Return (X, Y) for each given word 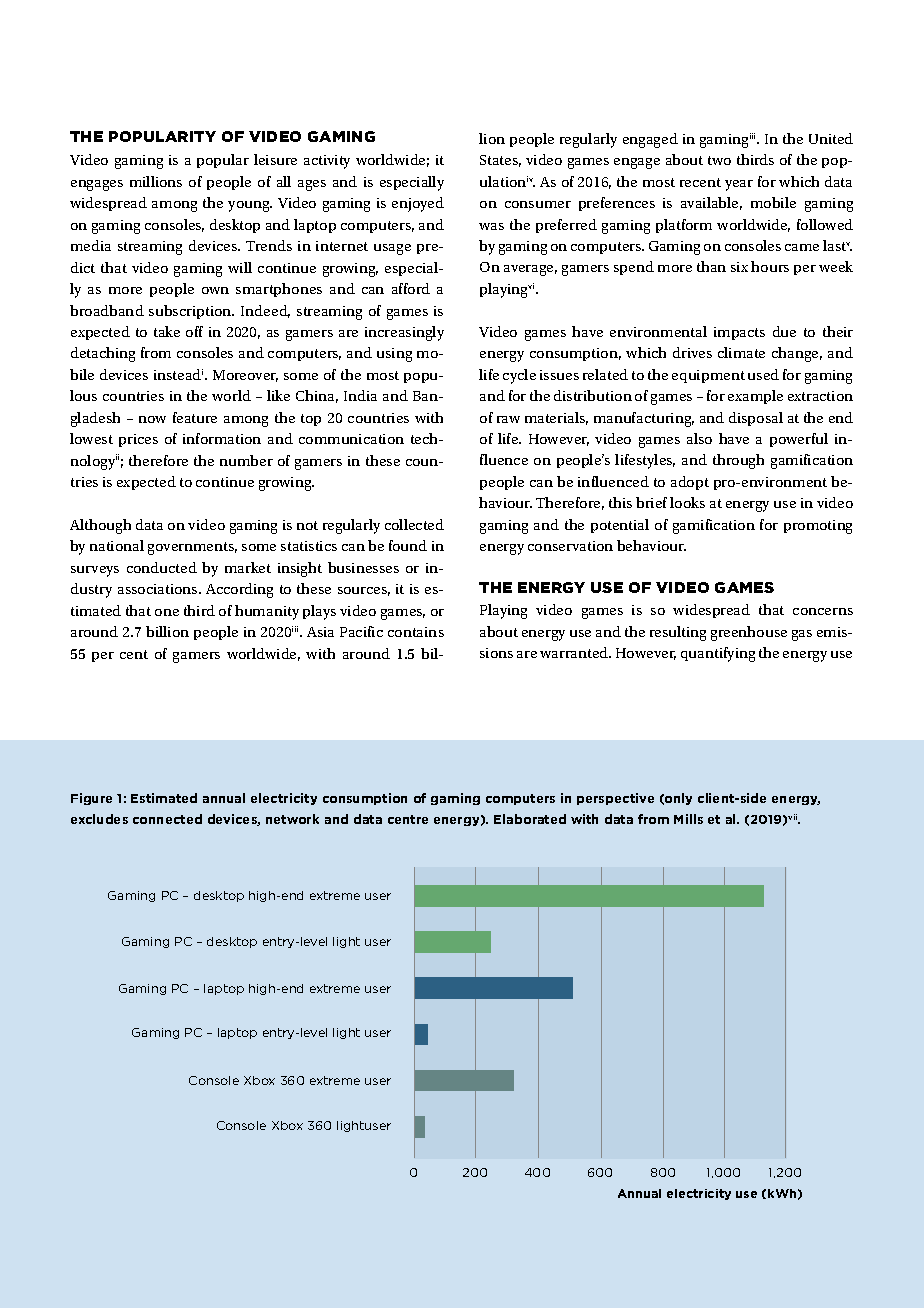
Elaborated (530, 819)
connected (167, 819)
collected (414, 524)
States (500, 161)
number (246, 460)
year (739, 185)
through (738, 461)
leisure (275, 159)
